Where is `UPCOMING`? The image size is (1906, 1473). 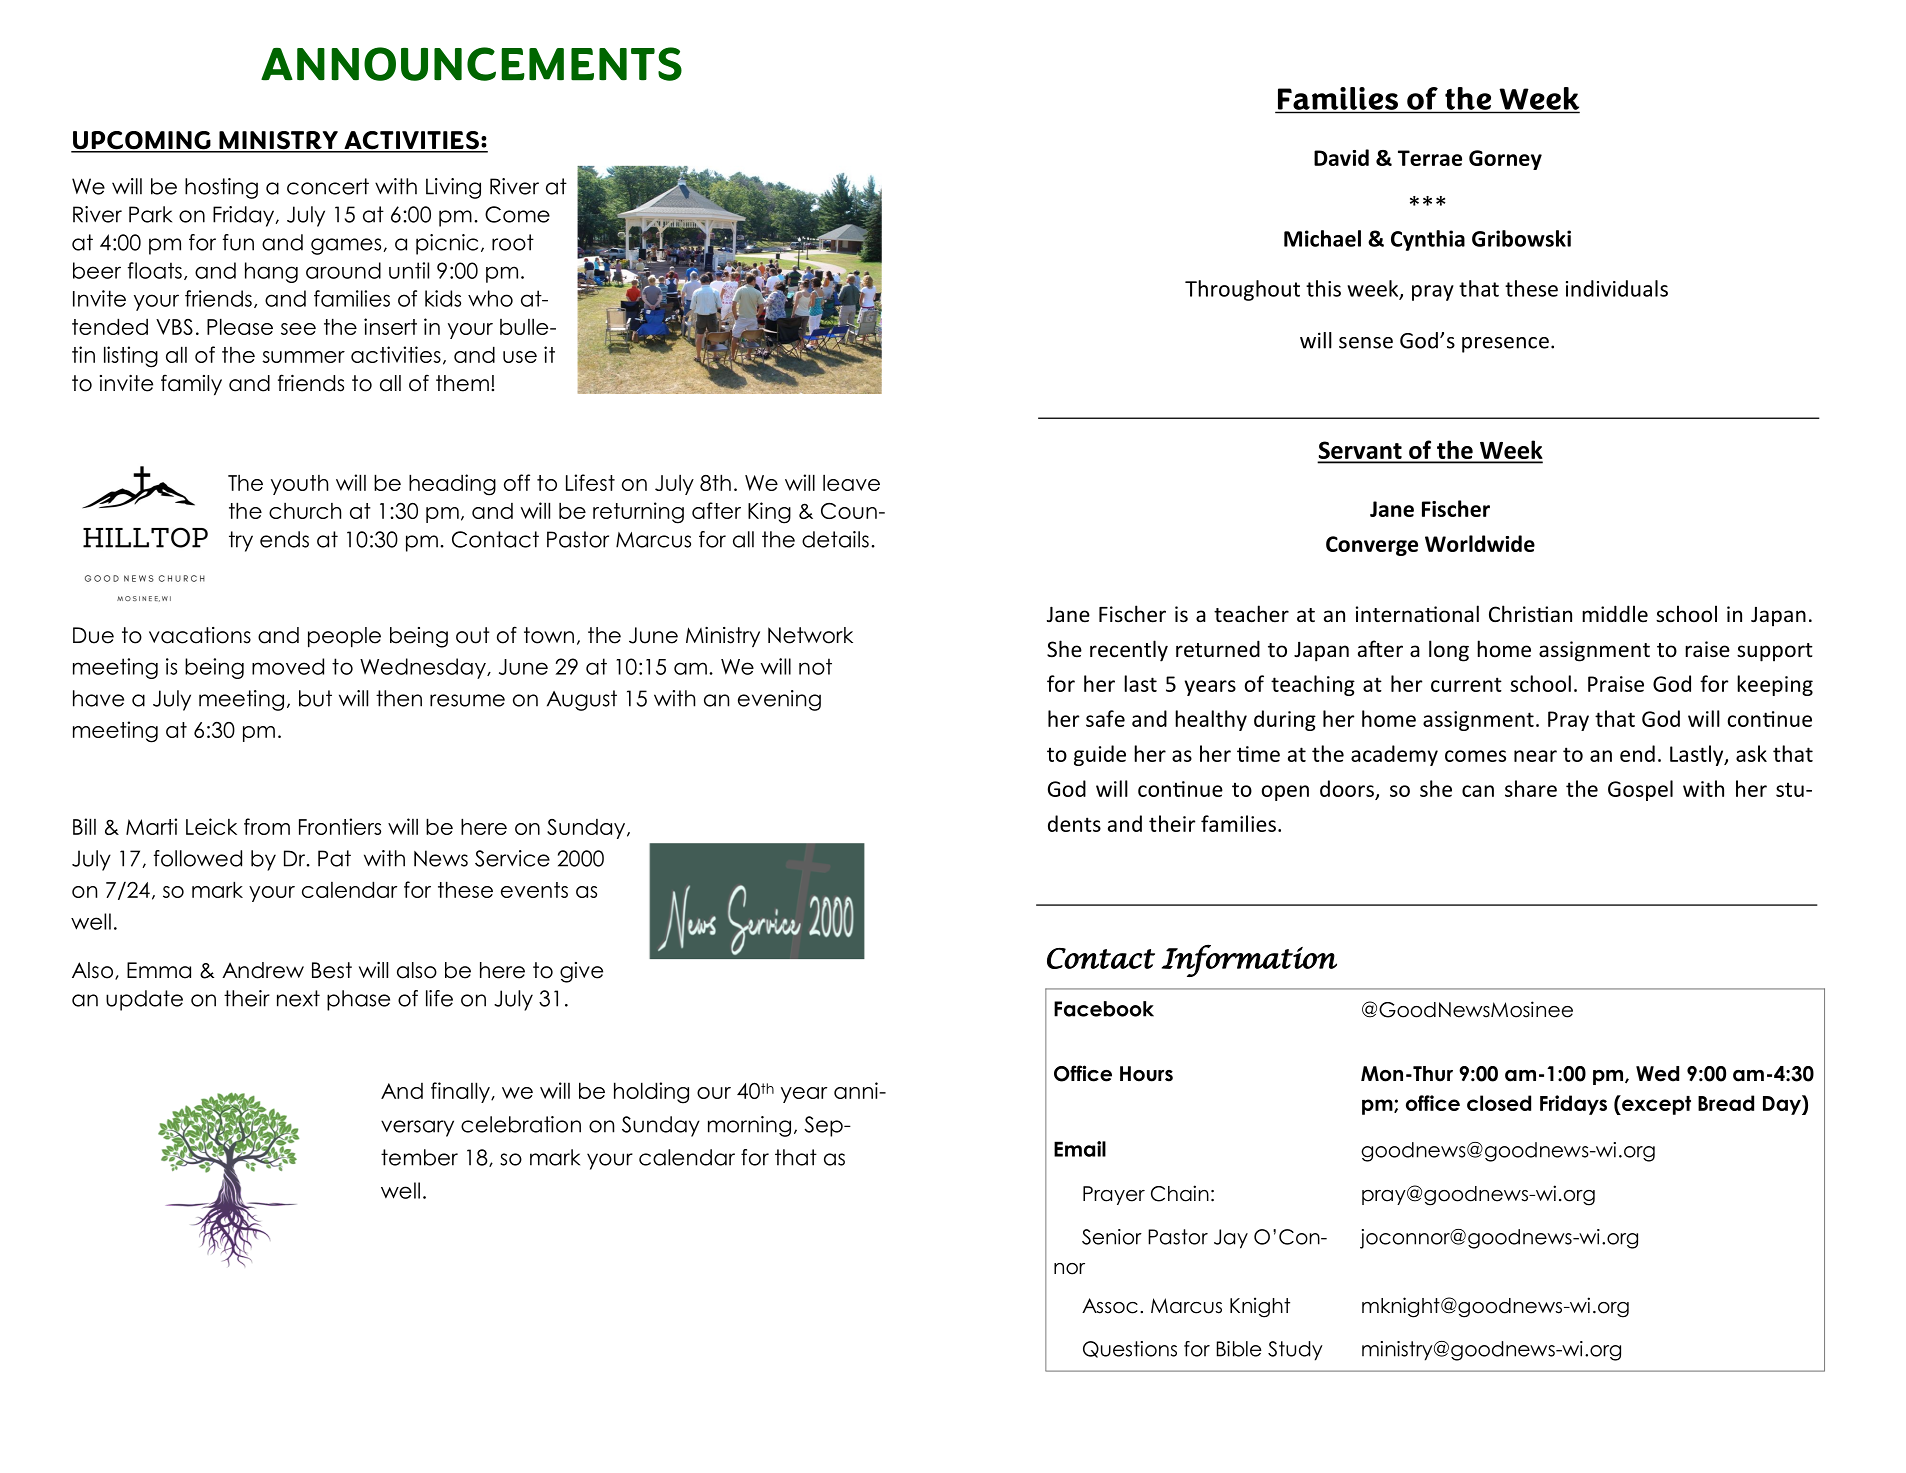
UPCOMING is located at coordinates (142, 141).
